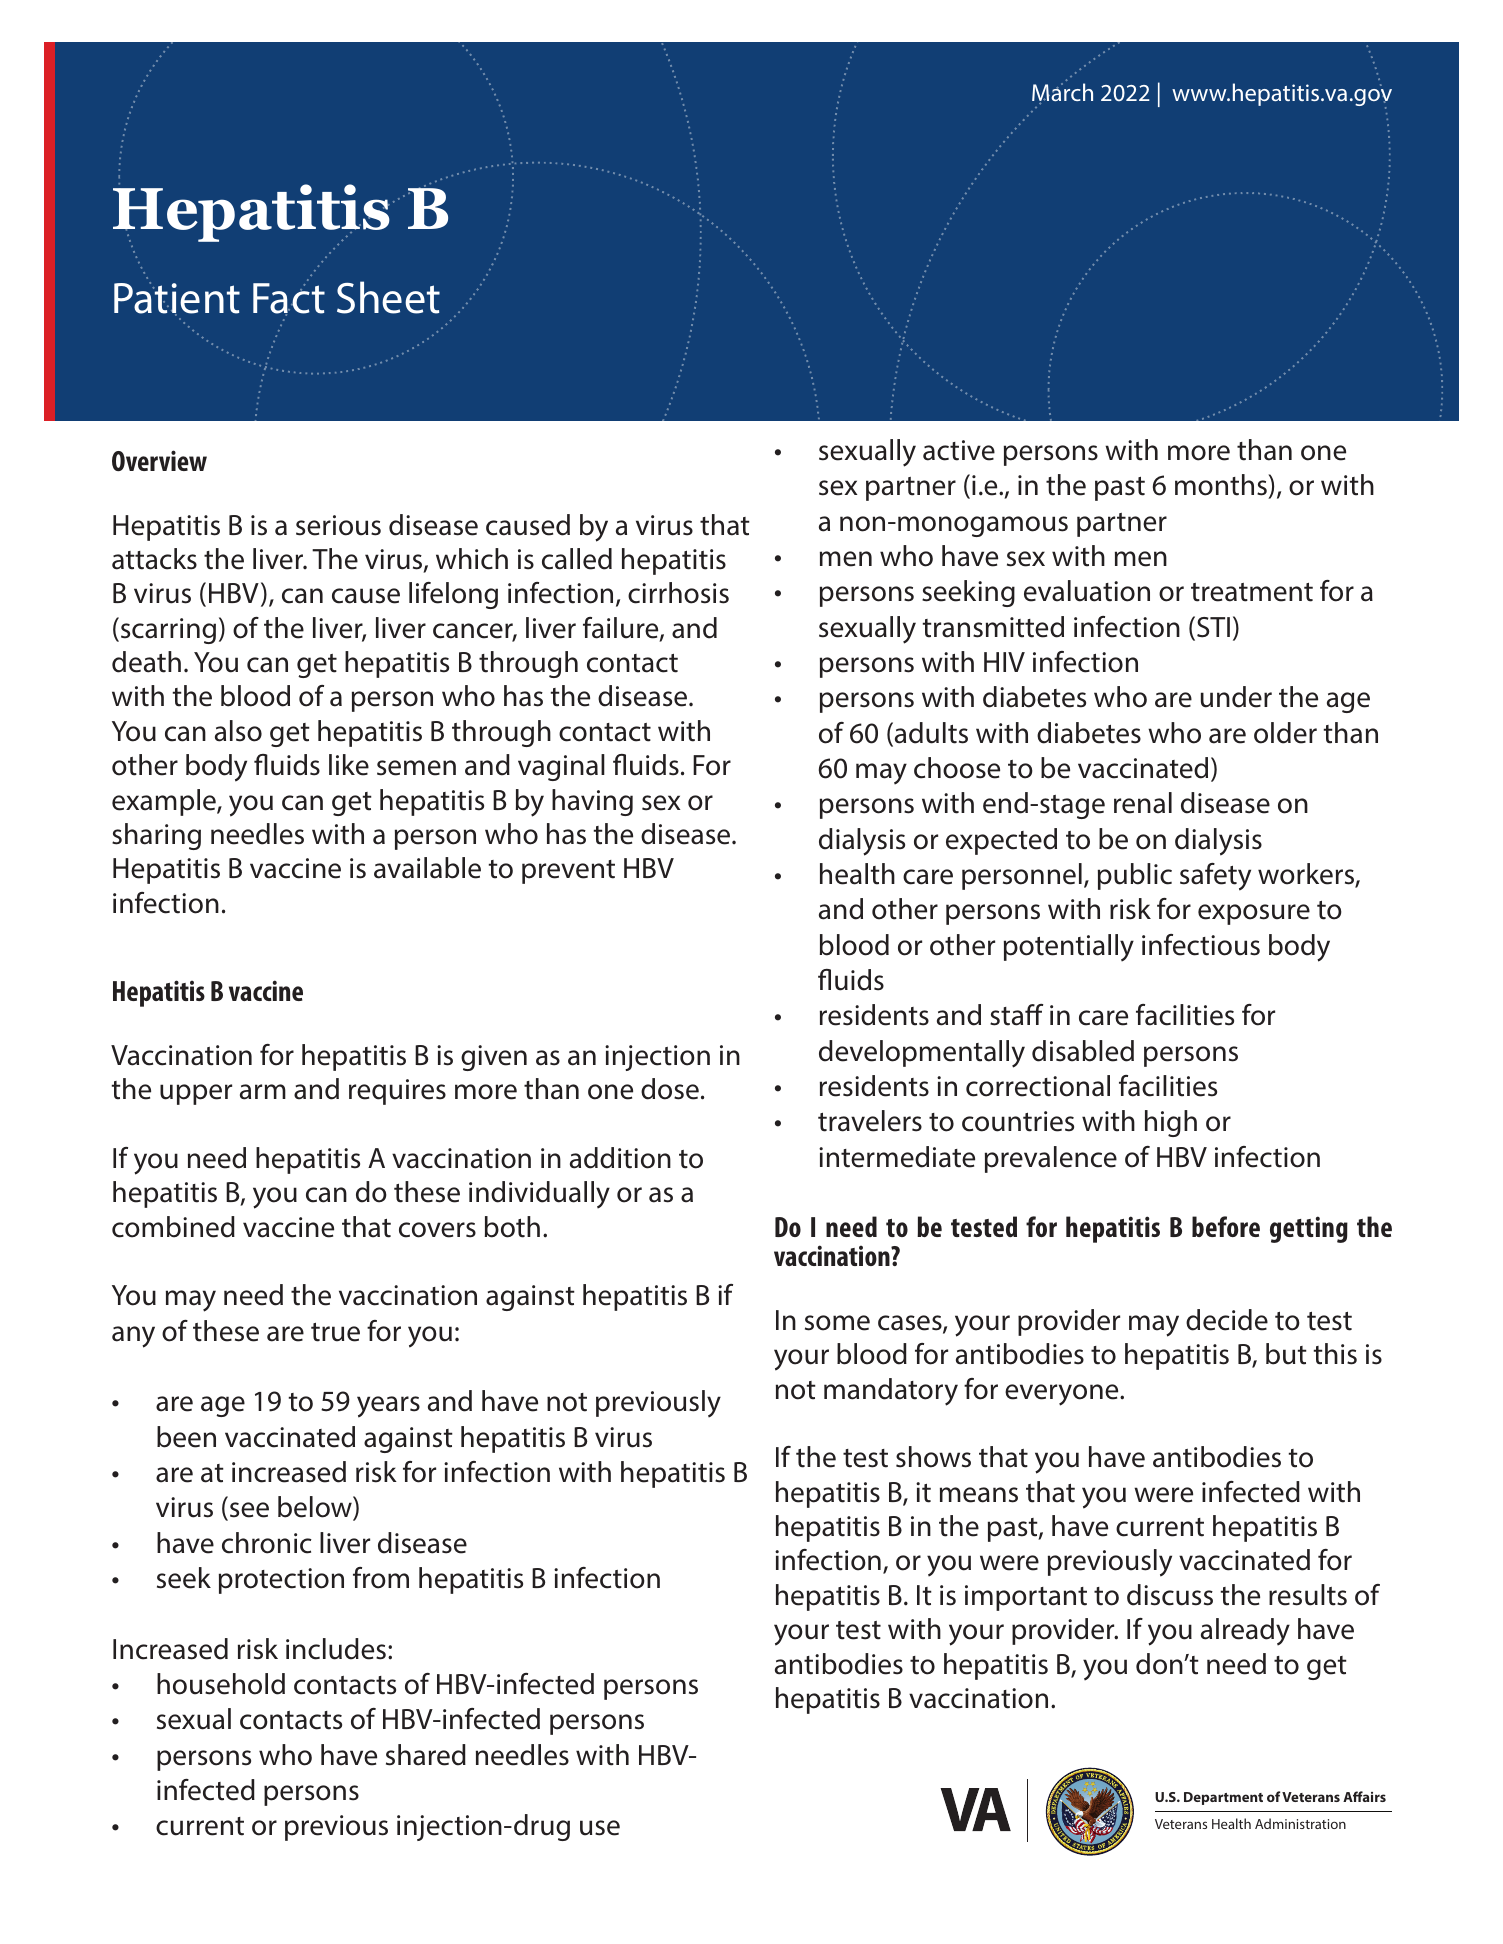 Image resolution: width=1503 pixels, height=1944 pixels. What do you see at coordinates (568, 872) in the screenshot?
I see `prevent` at bounding box center [568, 872].
